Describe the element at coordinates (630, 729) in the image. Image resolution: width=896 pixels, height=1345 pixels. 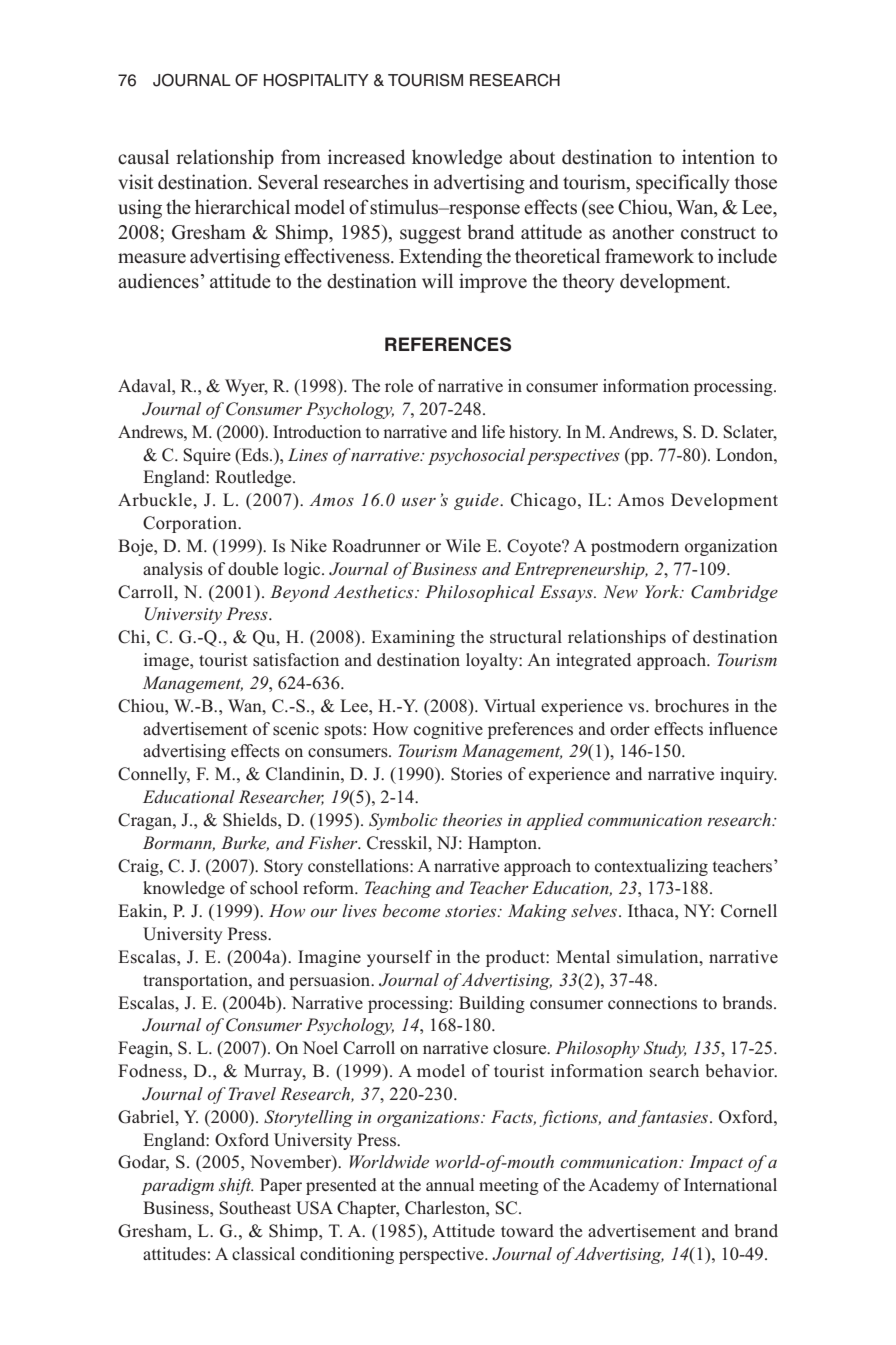
I see `order` at that location.
